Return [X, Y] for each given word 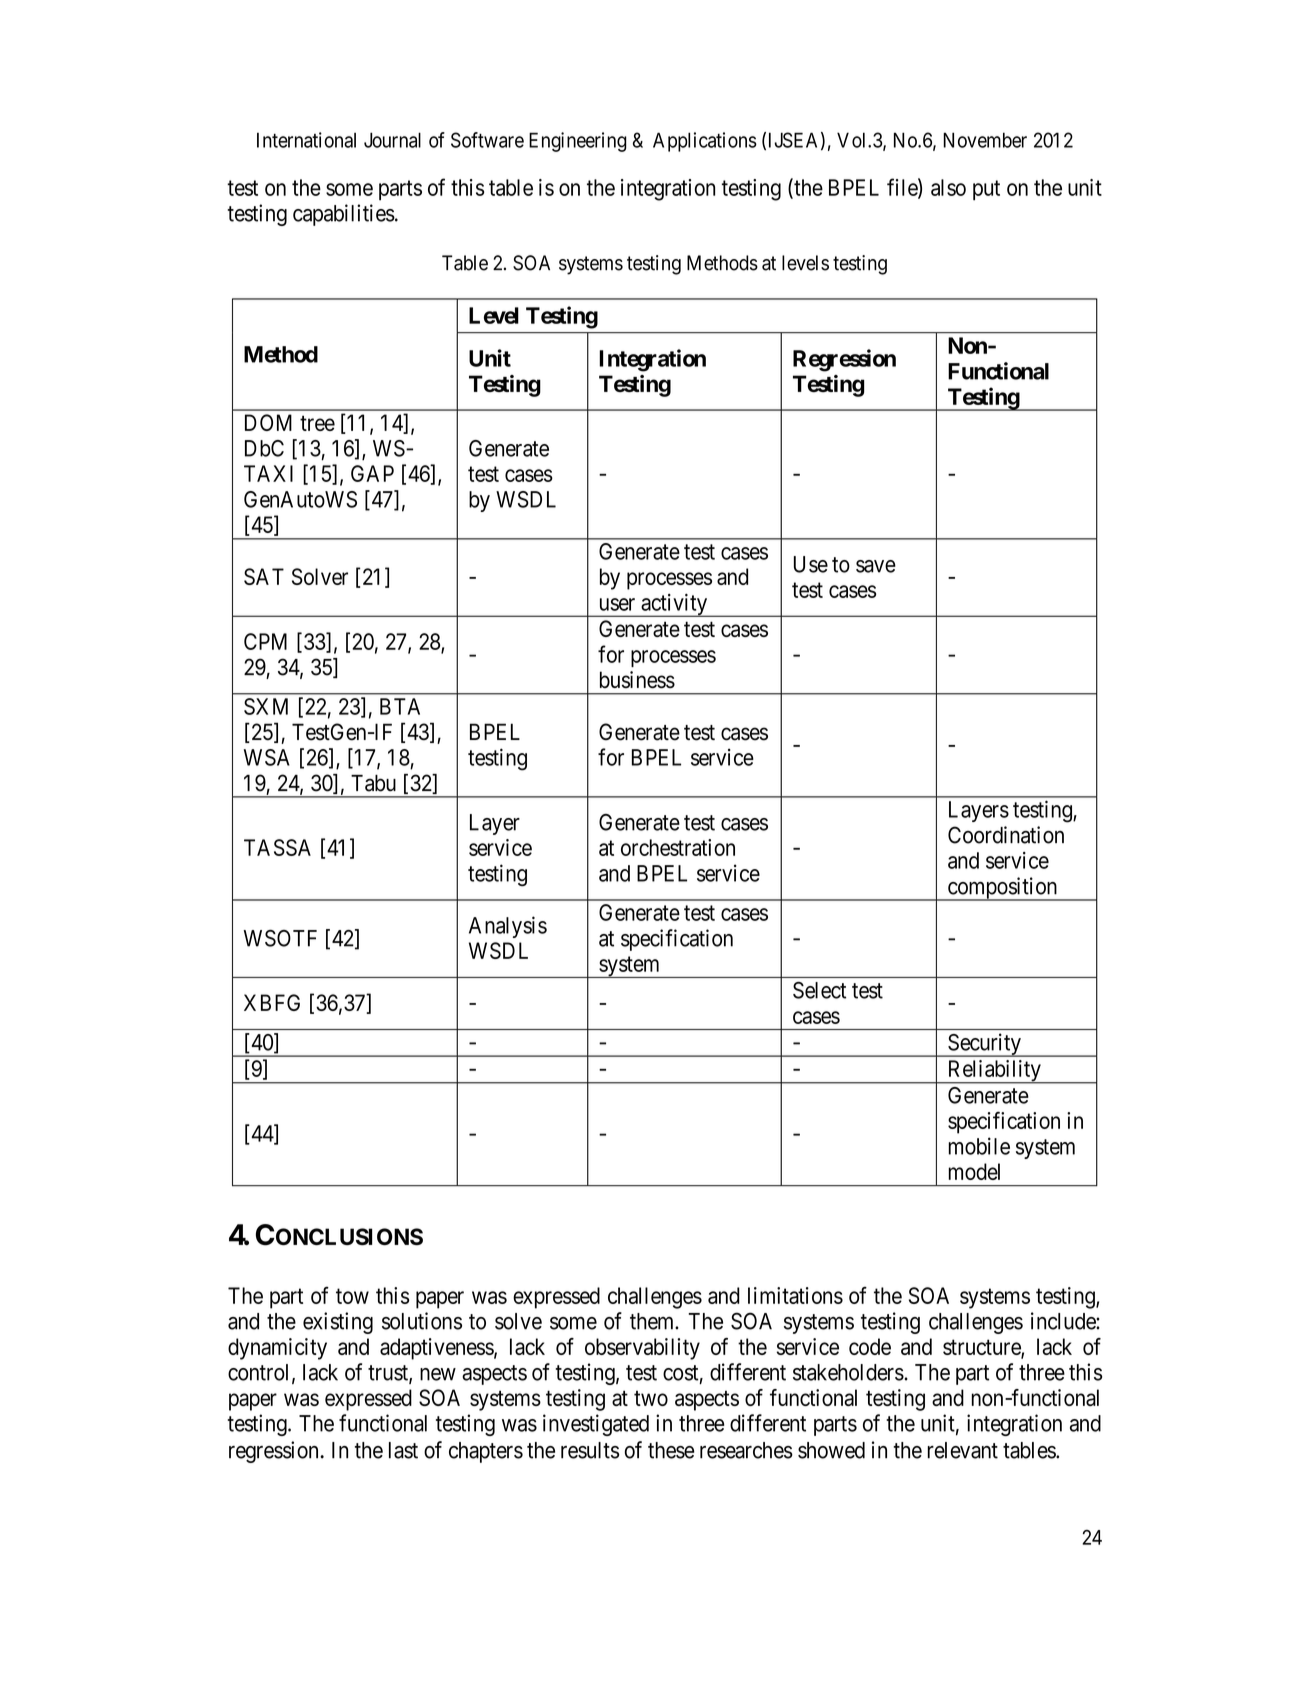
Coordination [1006, 835]
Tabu [373, 783]
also [948, 187]
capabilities [344, 215]
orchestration [678, 847]
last [403, 1450]
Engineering [578, 142]
